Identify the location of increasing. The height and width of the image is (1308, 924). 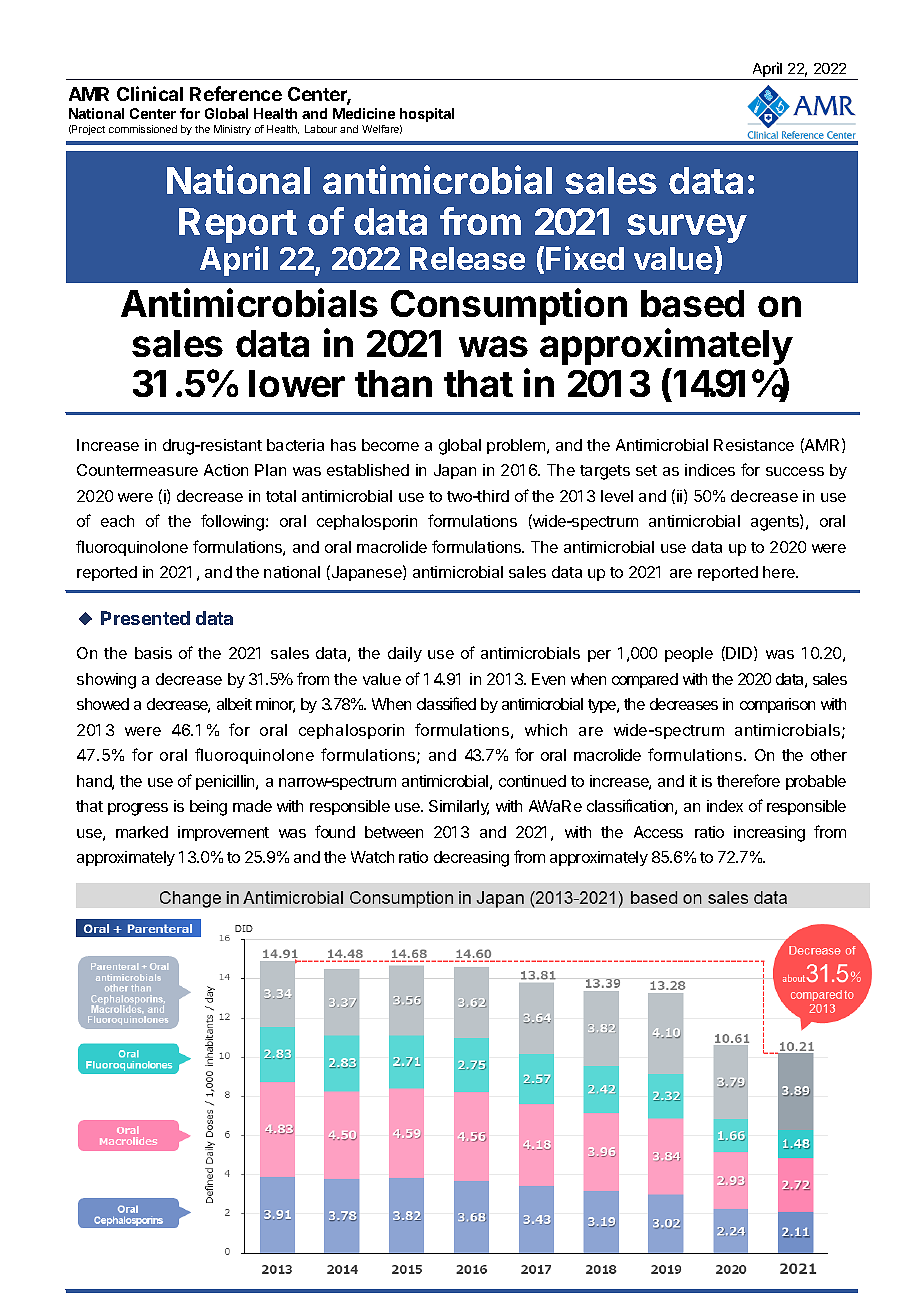
(769, 834).
